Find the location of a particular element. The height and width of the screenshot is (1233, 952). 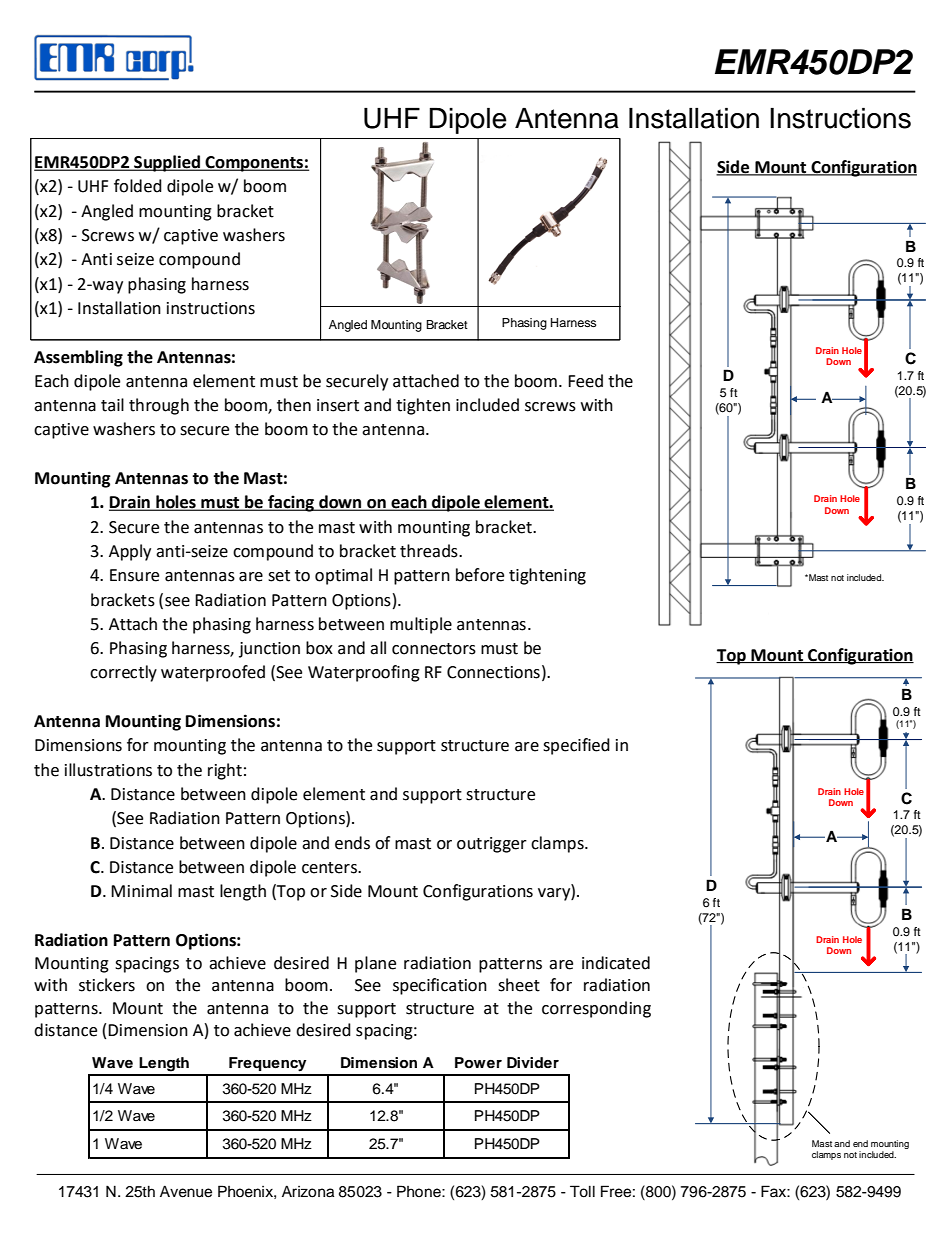

Avenue is located at coordinates (186, 1191).
